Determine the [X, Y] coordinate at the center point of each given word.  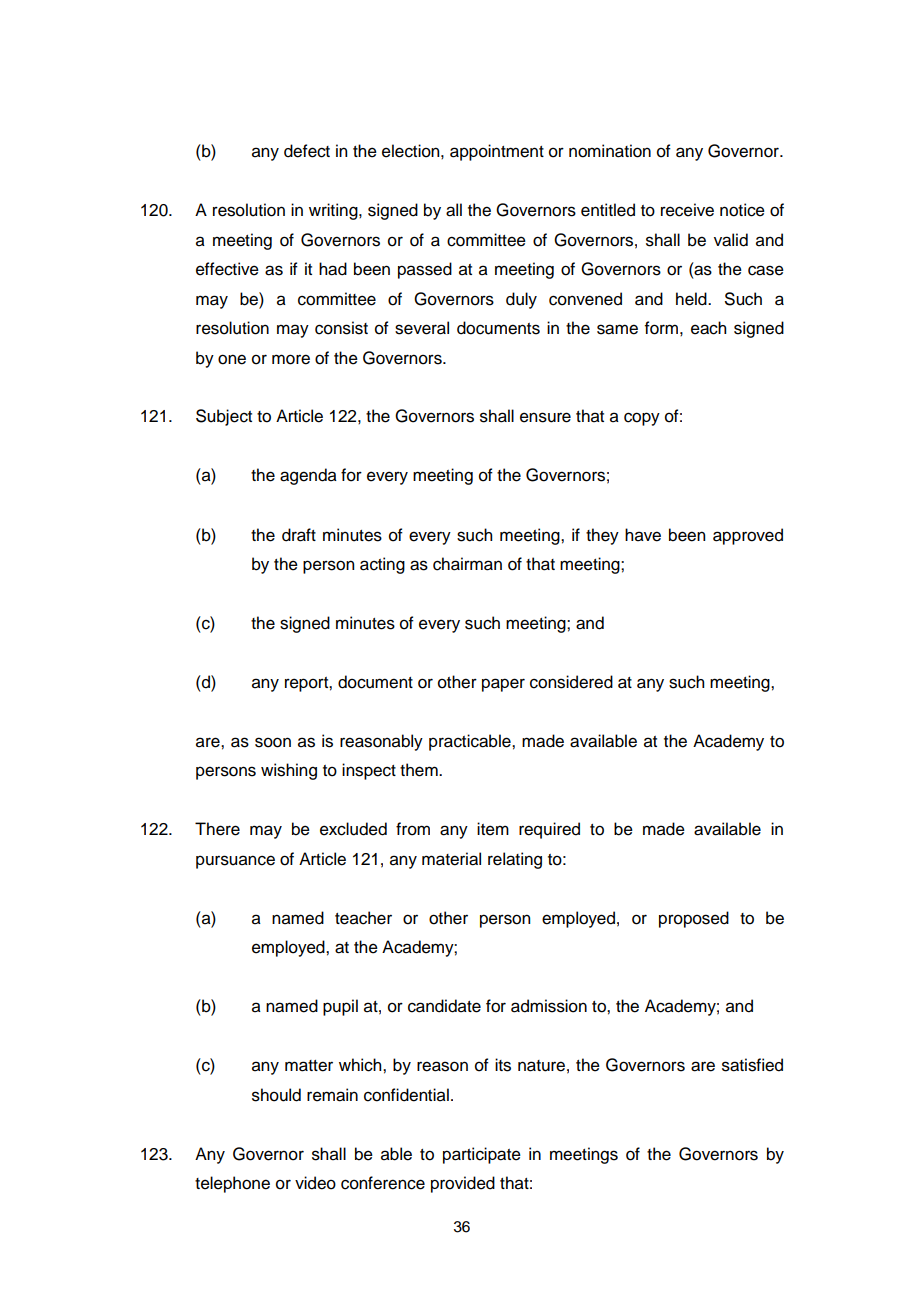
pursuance [235, 862]
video [315, 1183]
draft [299, 535]
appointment [497, 152]
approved [748, 536]
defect [307, 151]
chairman [467, 564]
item [493, 829]
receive [687, 210]
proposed [694, 919]
